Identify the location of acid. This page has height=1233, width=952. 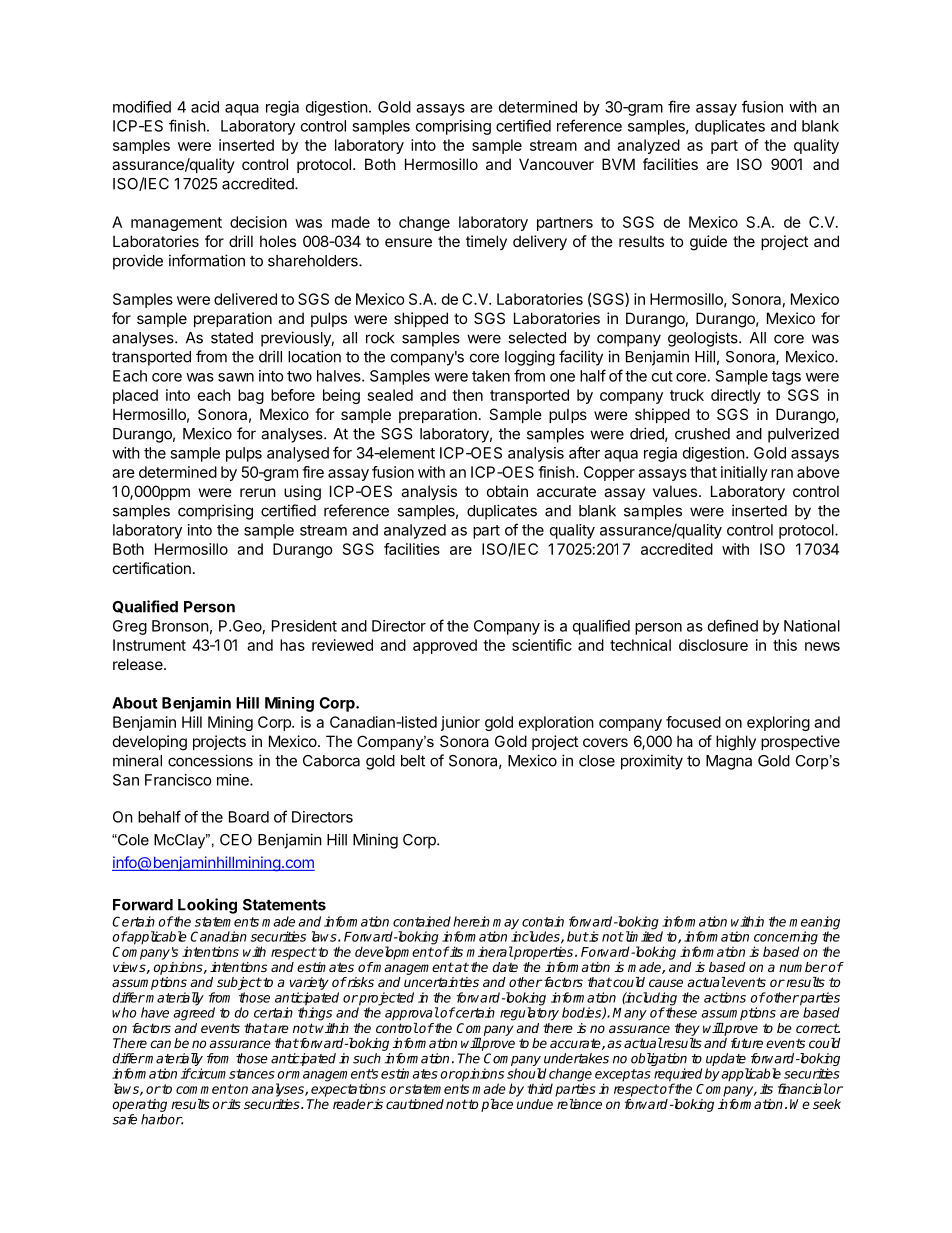
(205, 107).
